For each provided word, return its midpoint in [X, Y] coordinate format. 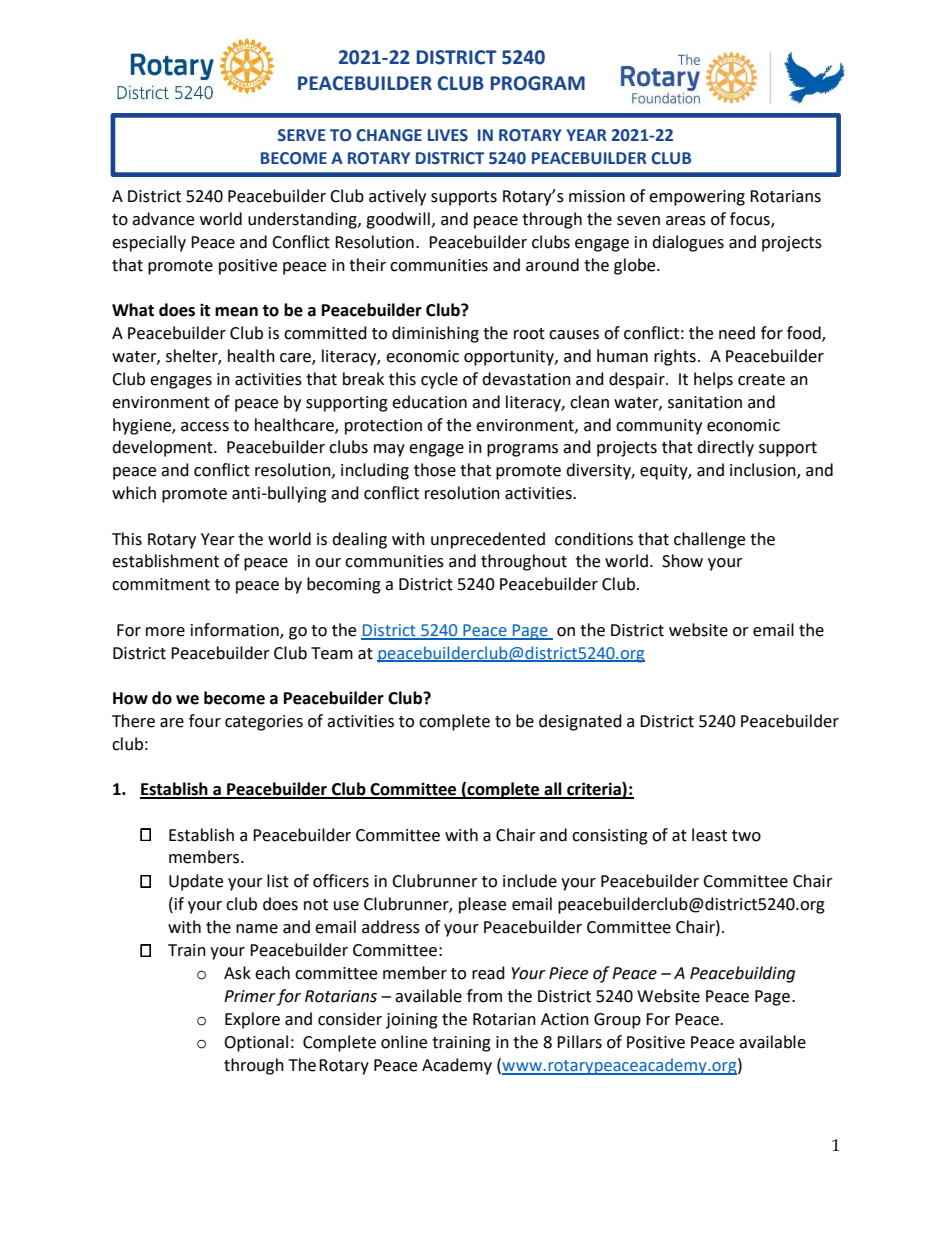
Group [617, 1021]
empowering [697, 198]
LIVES [448, 135]
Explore [252, 1020]
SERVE [302, 135]
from [484, 996]
